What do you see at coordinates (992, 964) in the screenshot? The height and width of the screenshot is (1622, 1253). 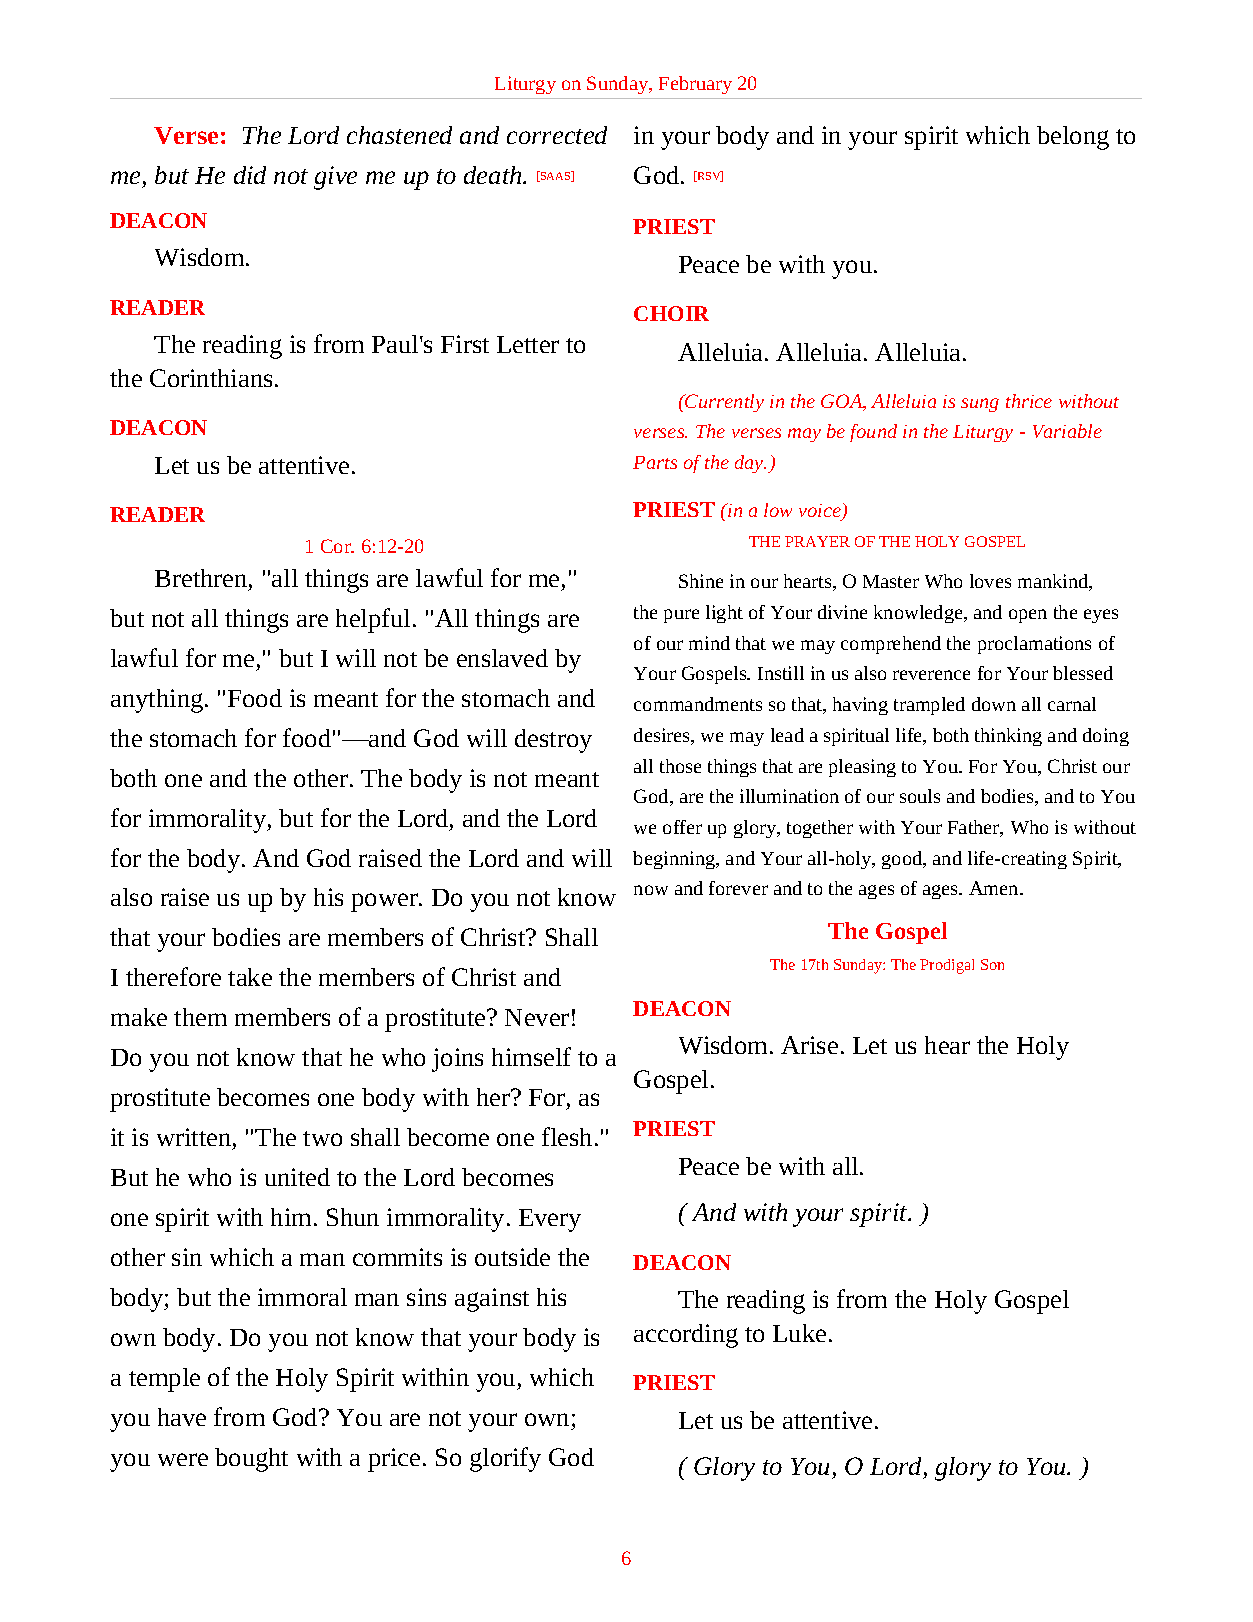 I see `Son` at bounding box center [992, 964].
